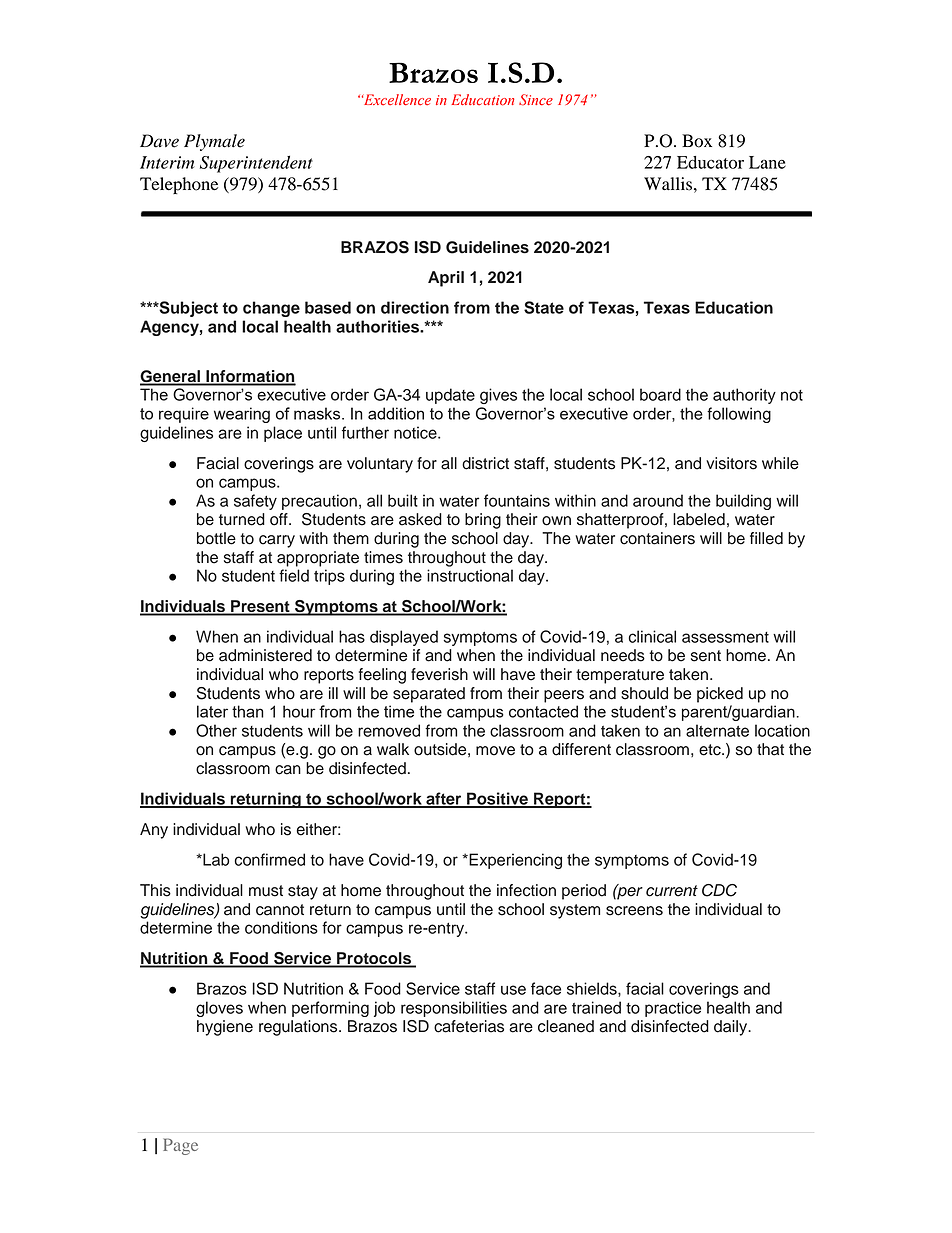 This screenshot has width=952, height=1233. Describe the element at coordinates (711, 750) in the screenshot. I see `etc` at that location.
